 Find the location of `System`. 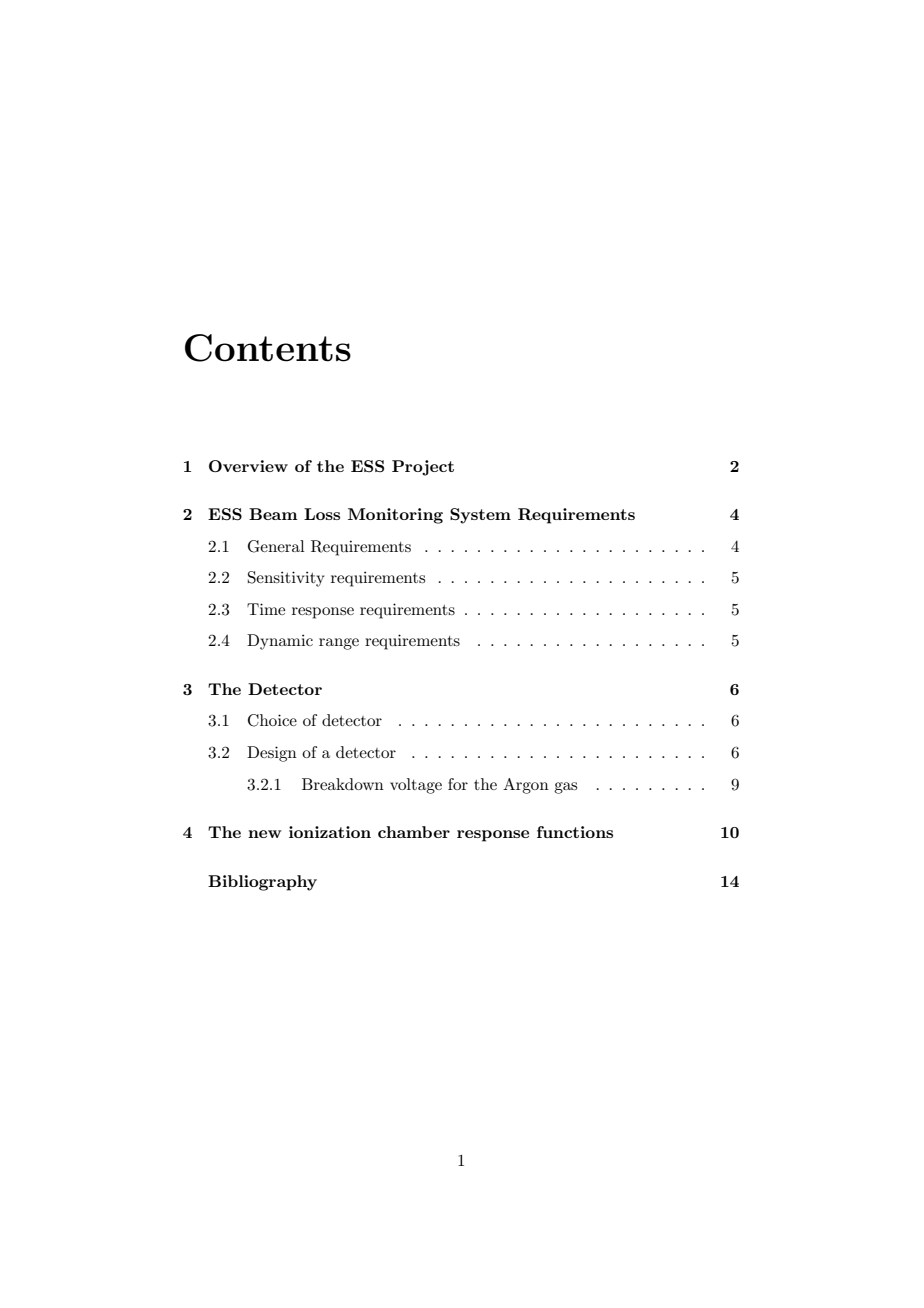

System is located at coordinates (480, 516).
